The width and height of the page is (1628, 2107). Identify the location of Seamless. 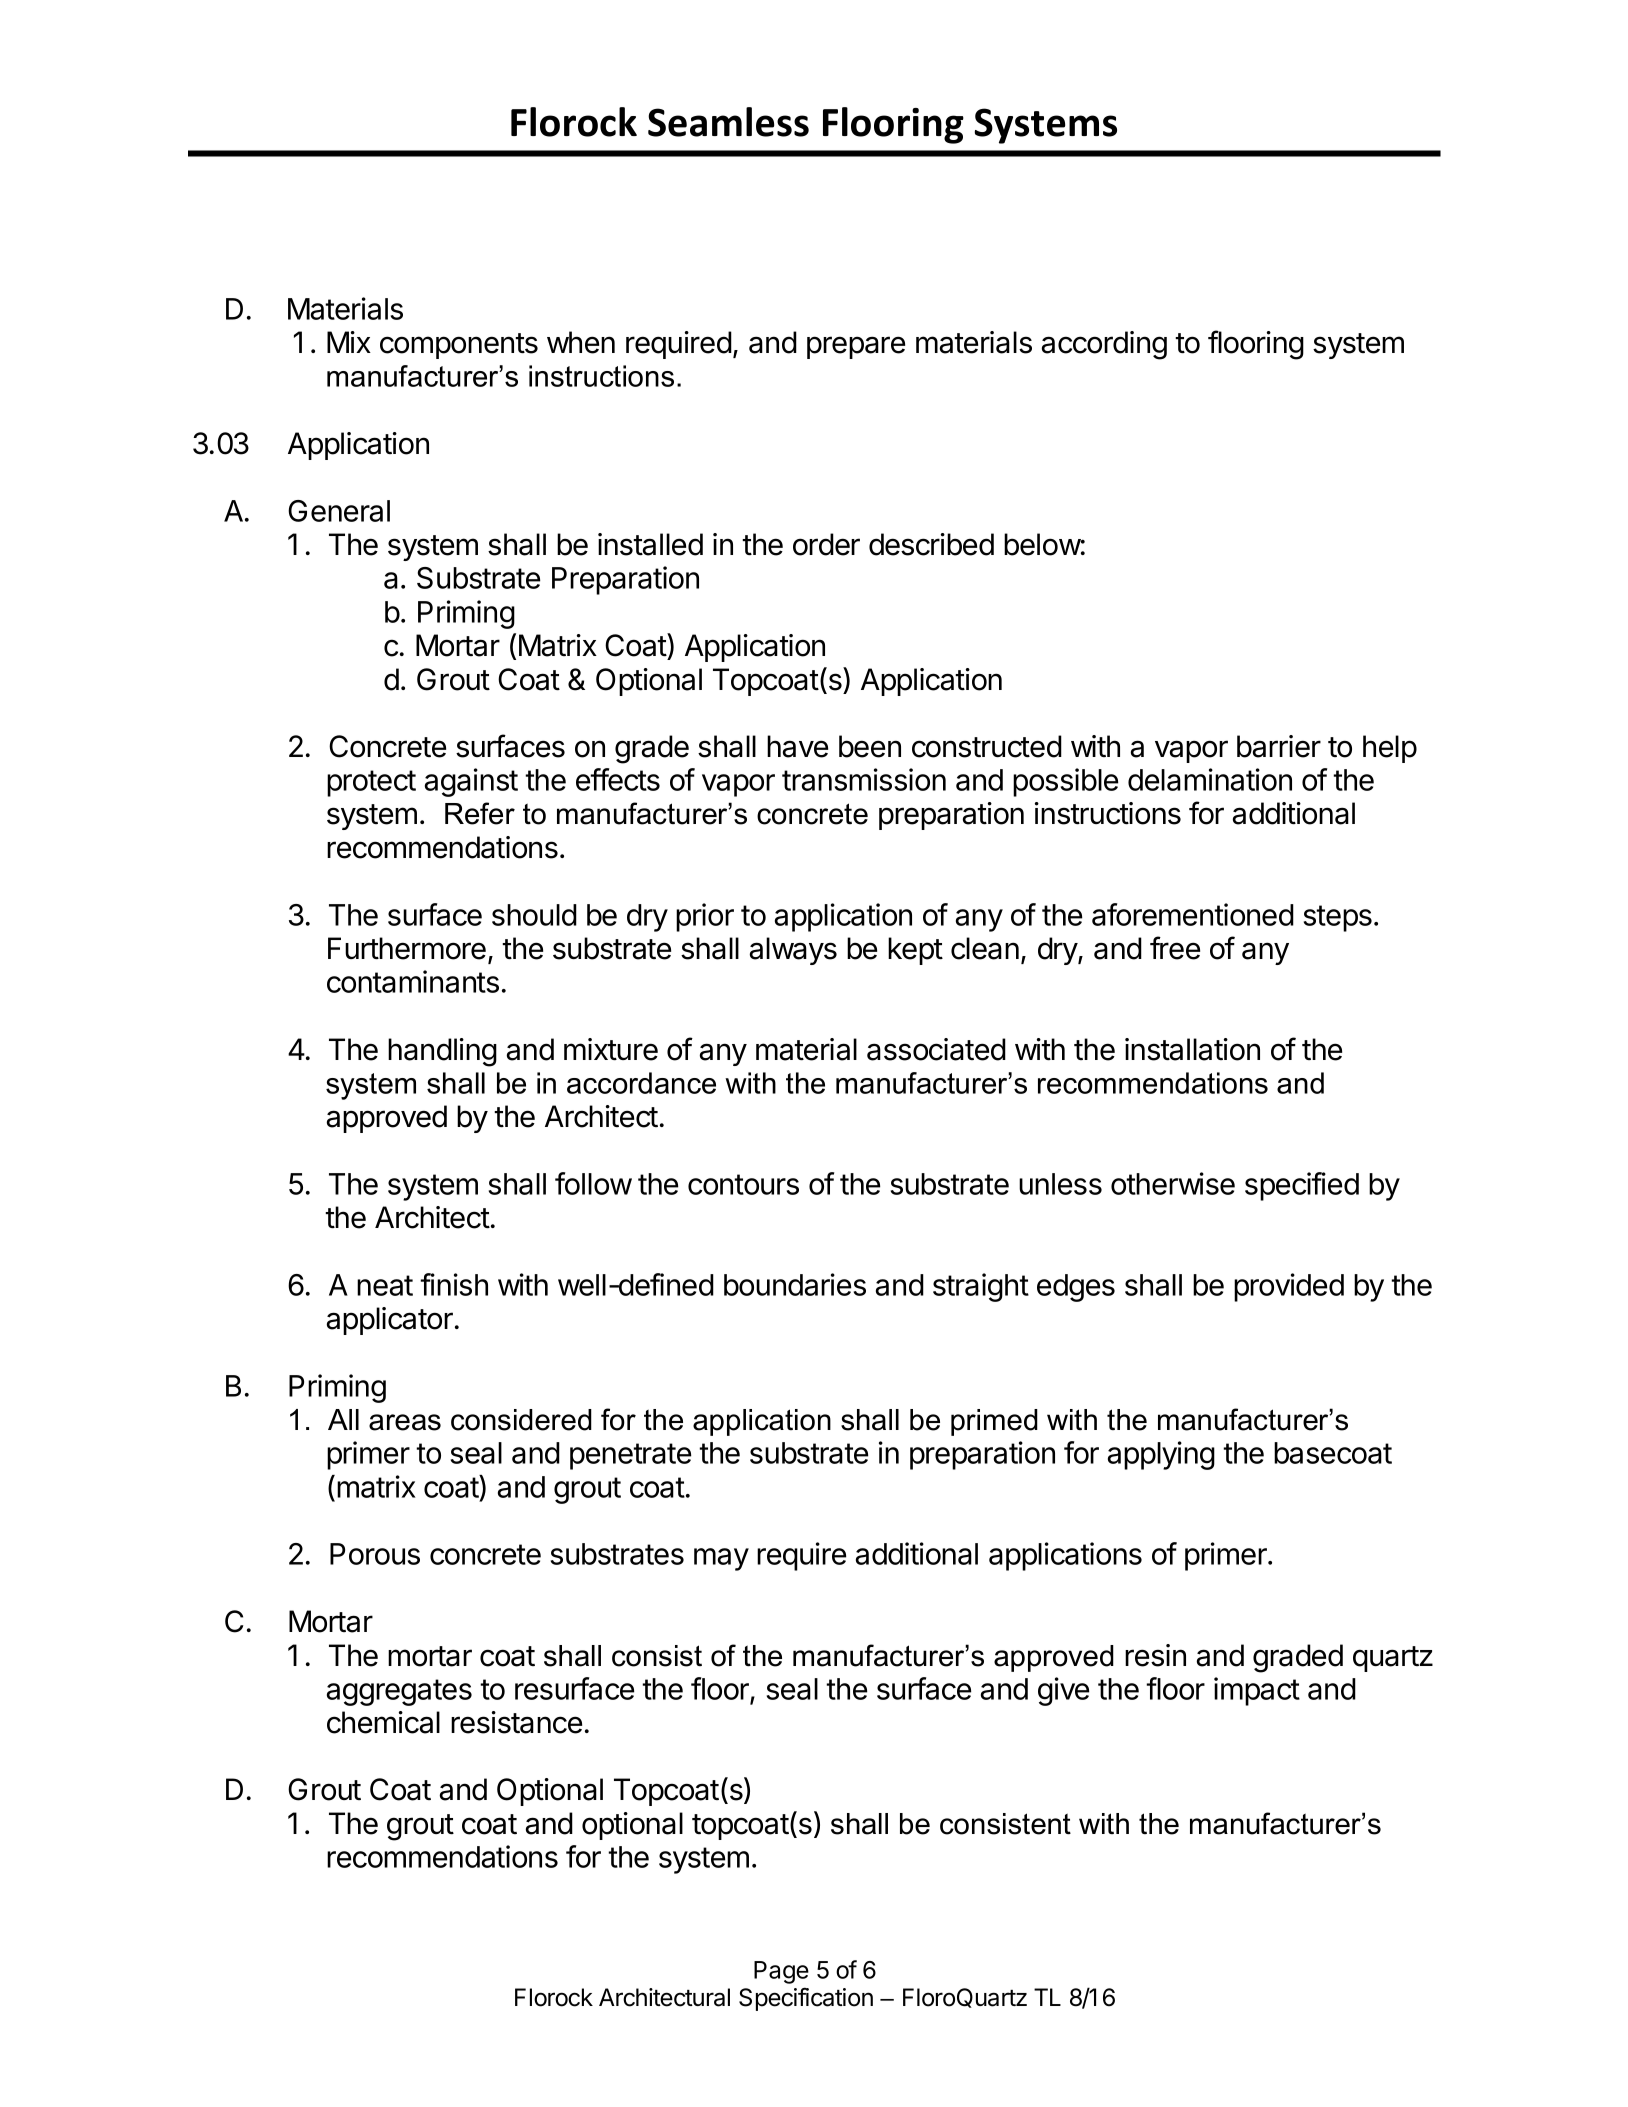
(728, 122).
